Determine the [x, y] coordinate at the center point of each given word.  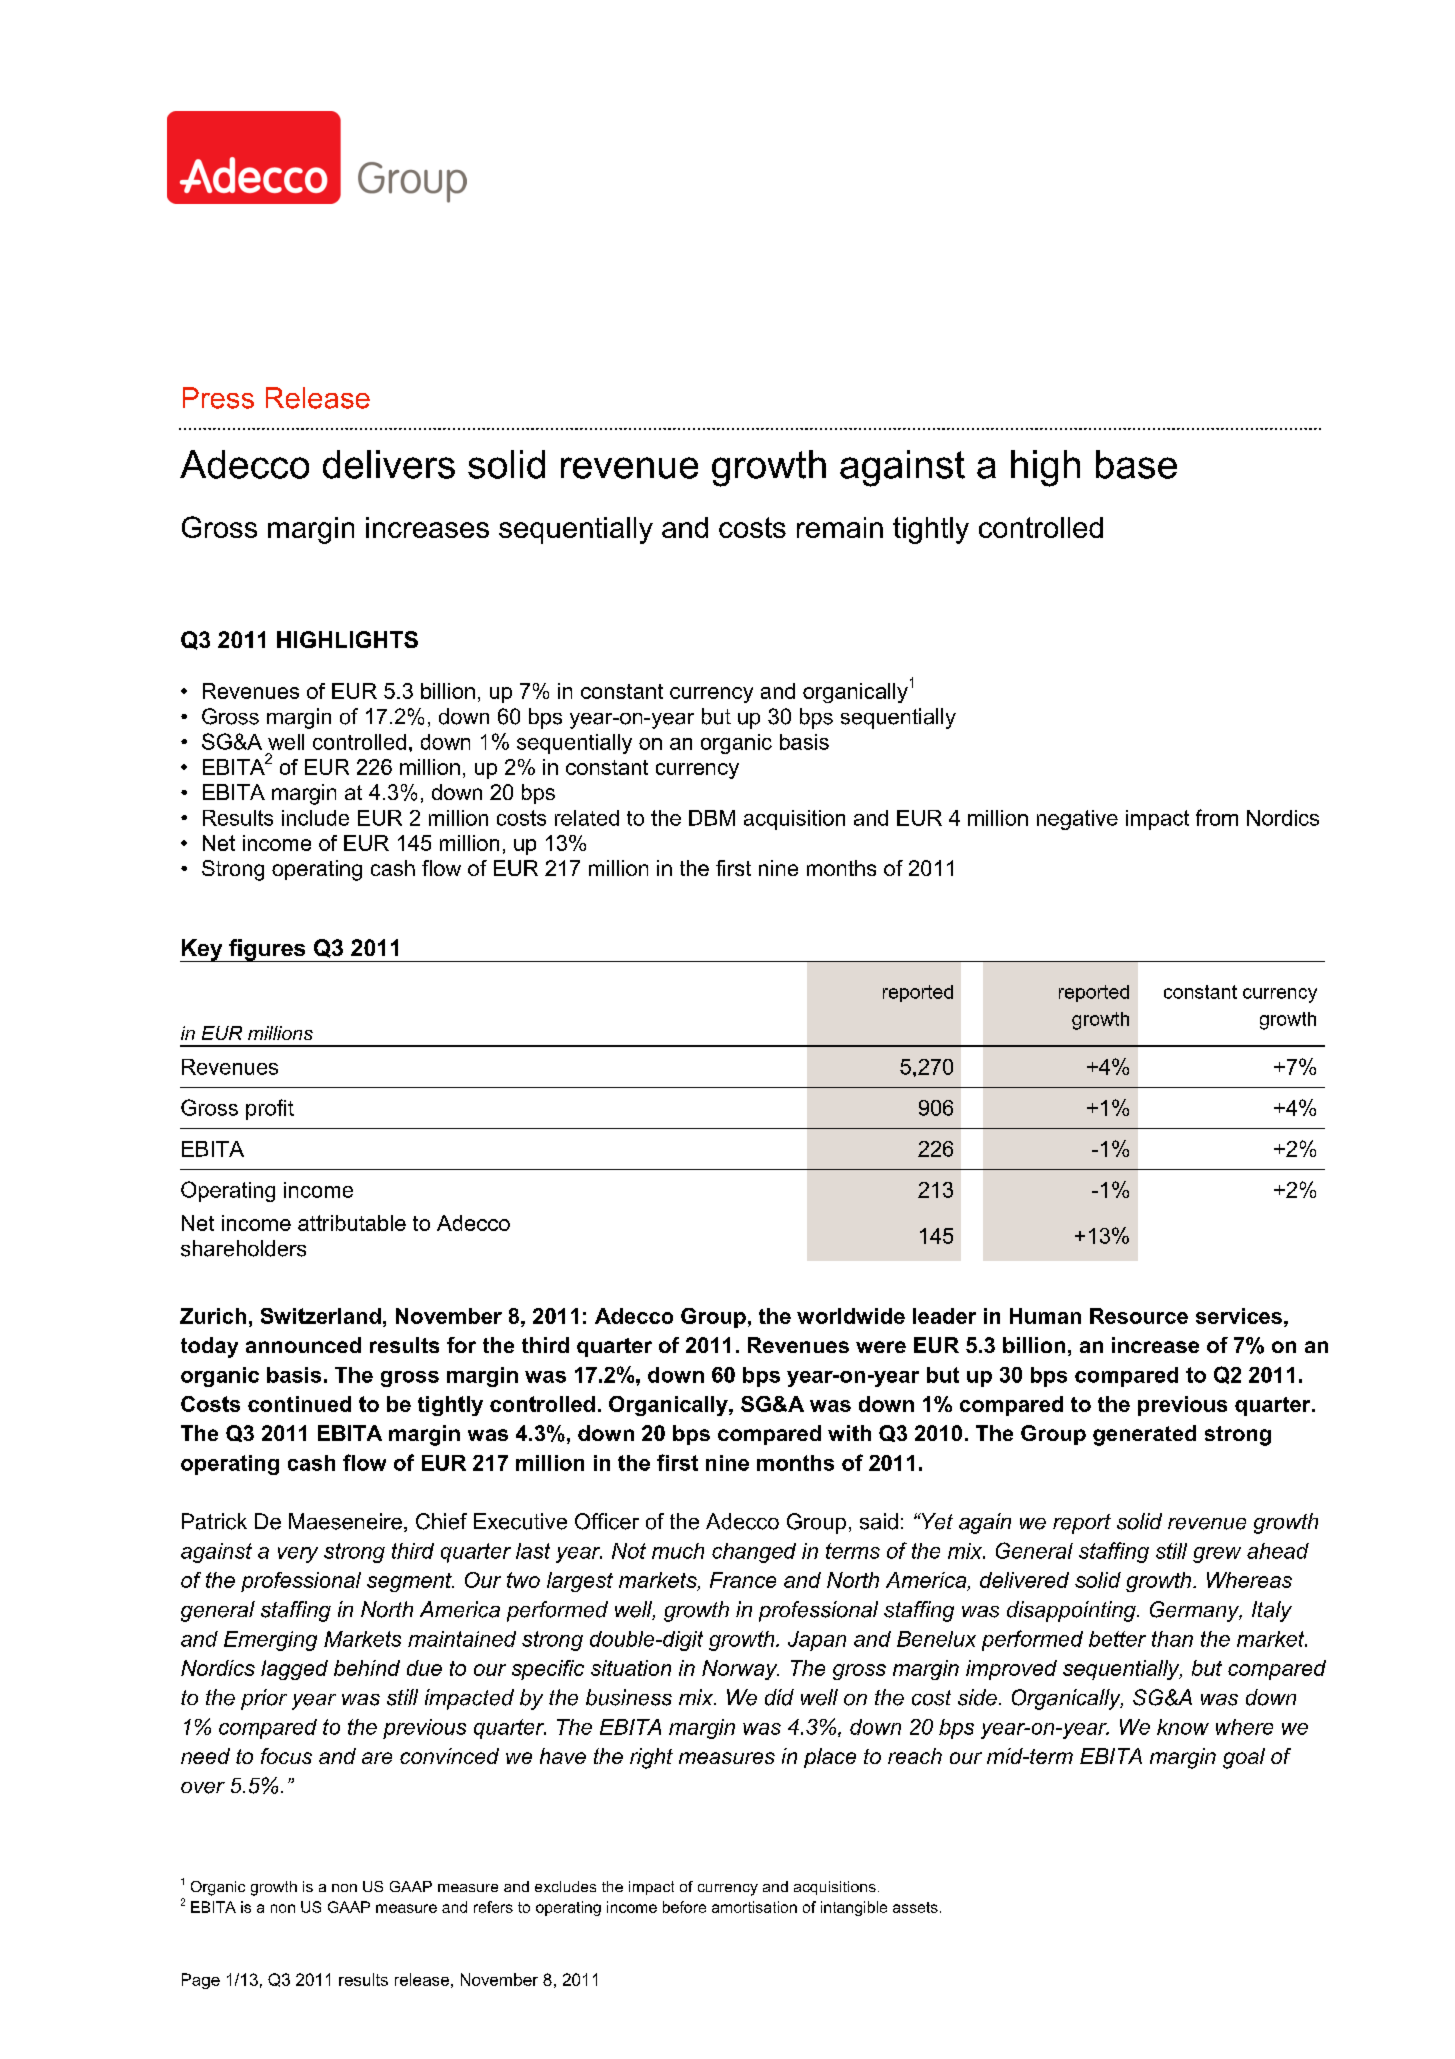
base [1136, 464]
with [849, 1433]
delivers [389, 464]
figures [267, 950]
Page [201, 1981]
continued [299, 1404]
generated [1144, 1435]
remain [840, 527]
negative [1077, 820]
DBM [712, 818]
